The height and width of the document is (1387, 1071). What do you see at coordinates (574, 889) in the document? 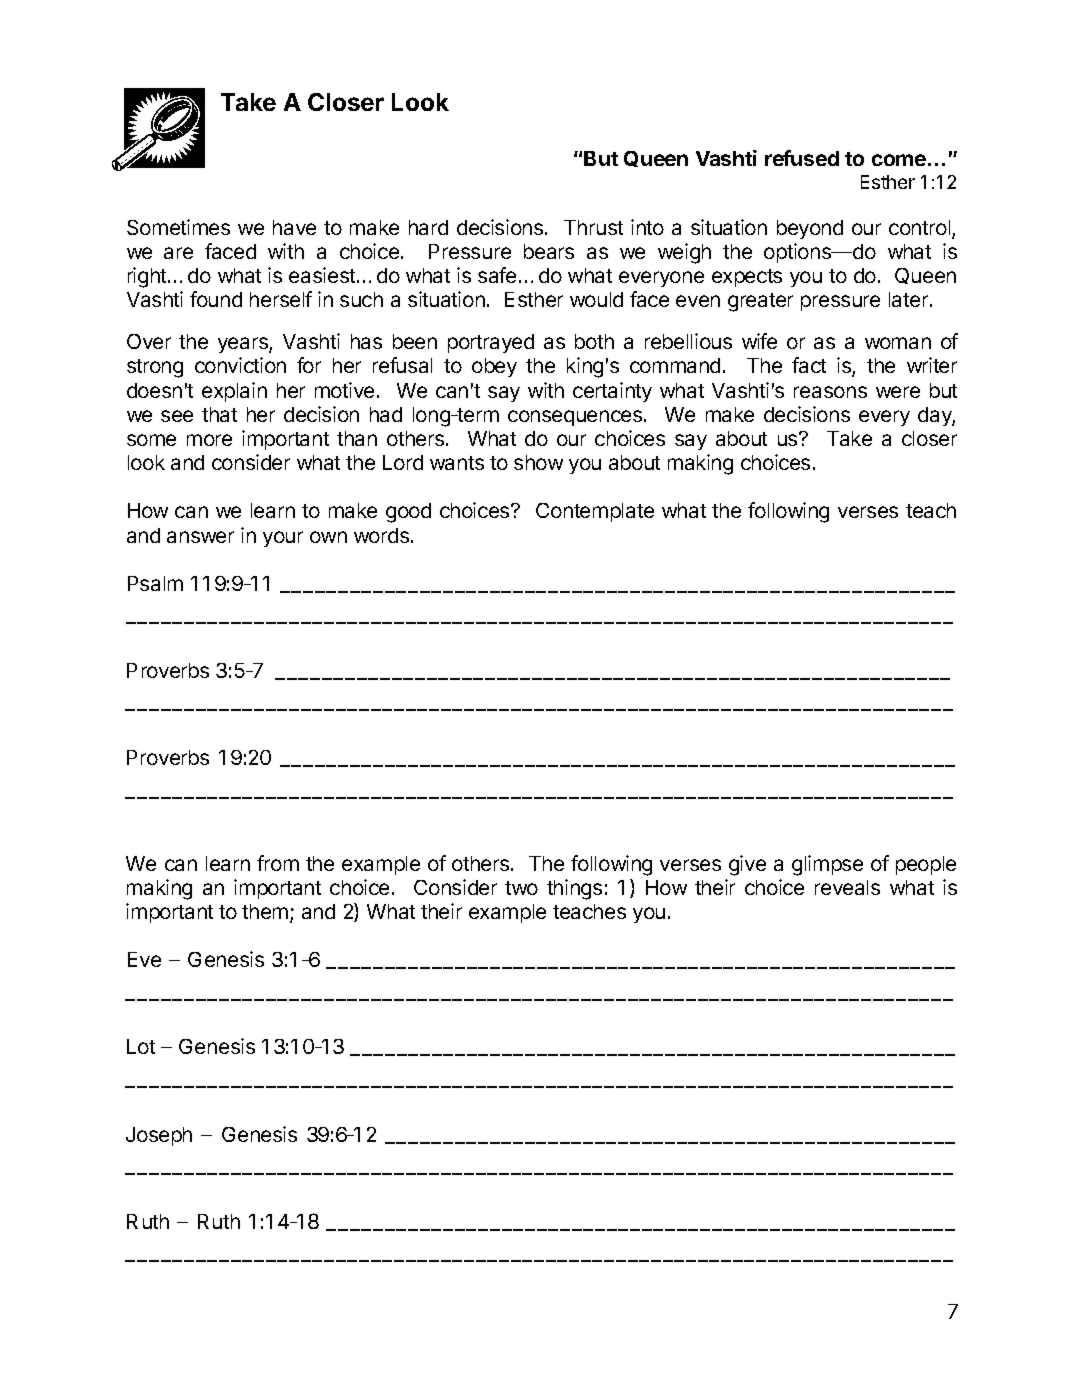
I see `things` at bounding box center [574, 889].
